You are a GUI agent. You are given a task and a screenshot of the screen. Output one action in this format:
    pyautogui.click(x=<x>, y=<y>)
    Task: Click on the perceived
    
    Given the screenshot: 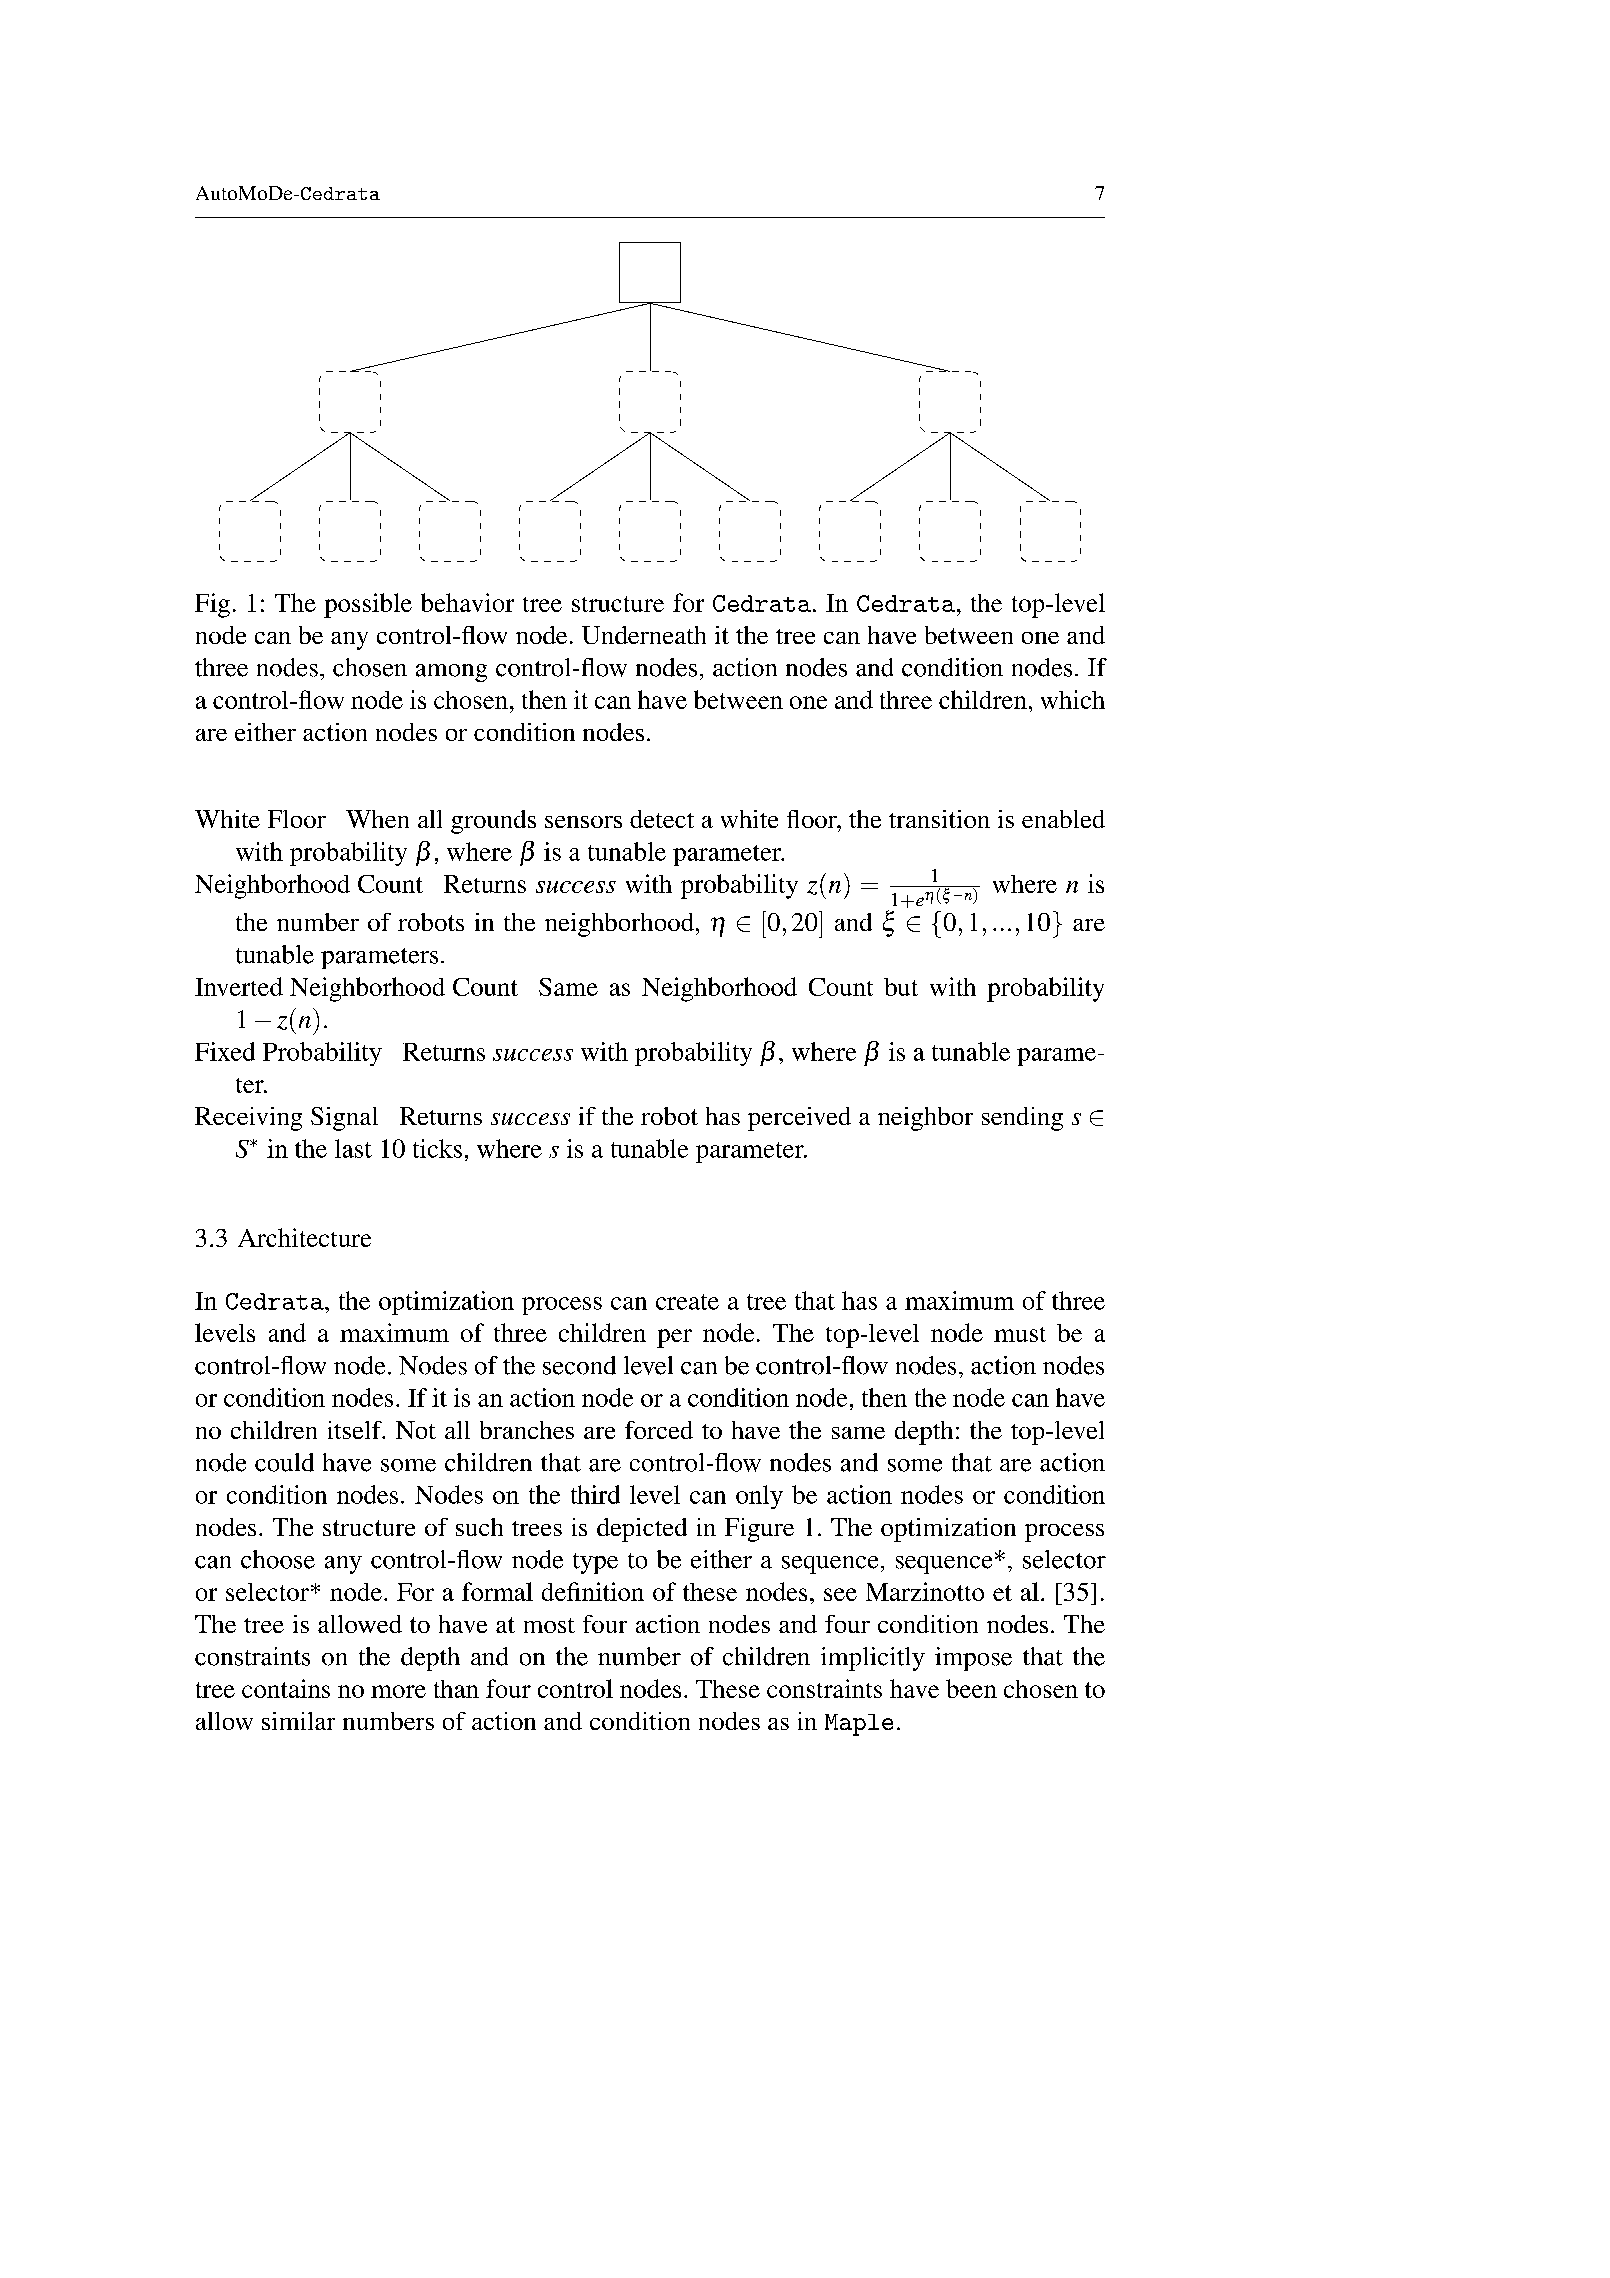 What is the action you would take?
    pyautogui.click(x=799, y=1119)
